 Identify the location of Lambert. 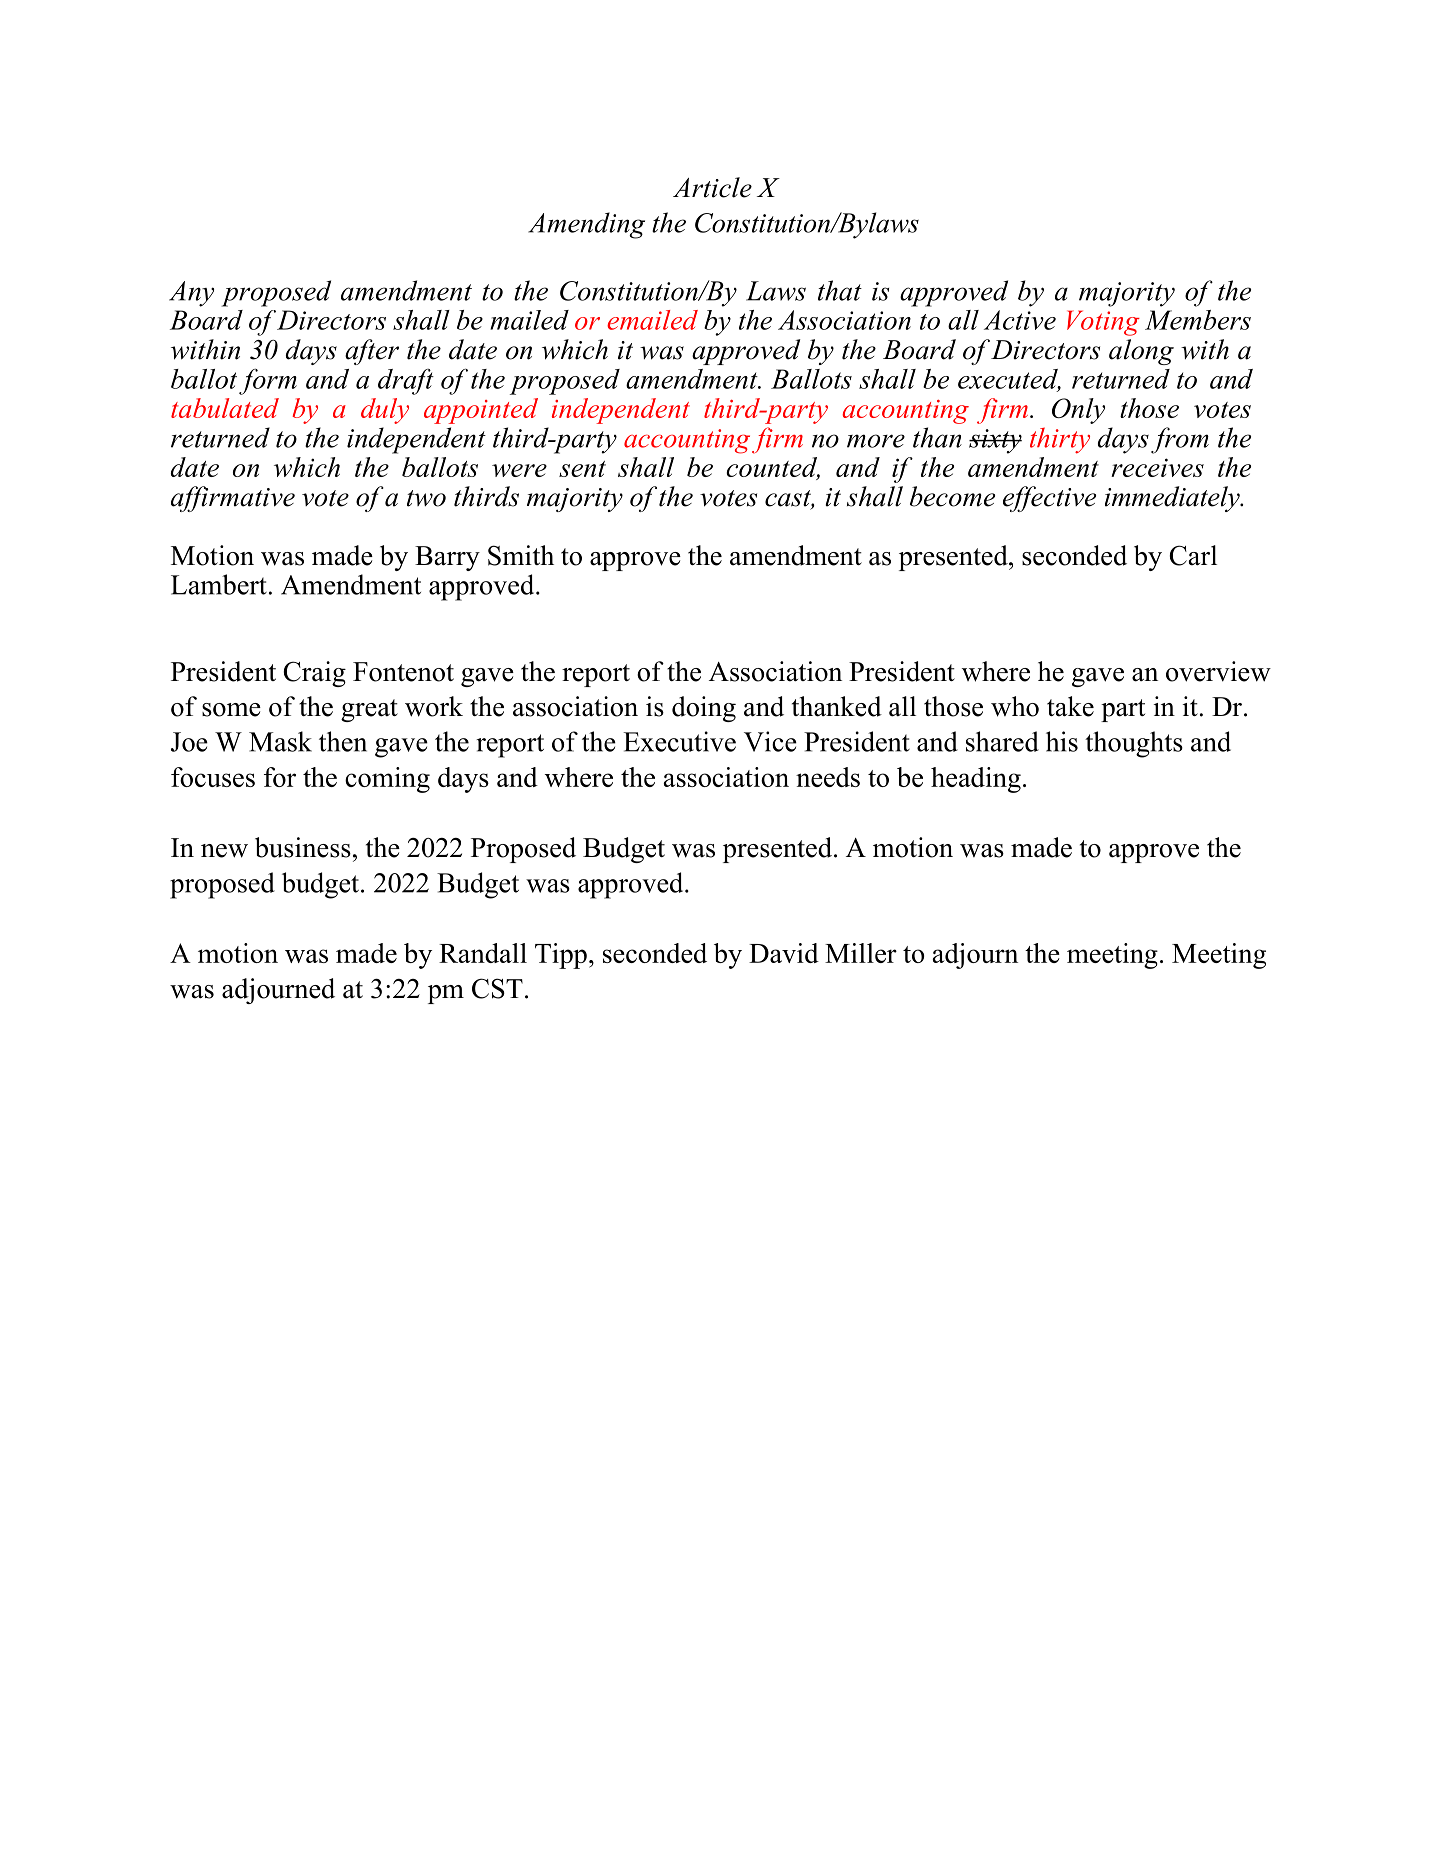
(219, 584).
